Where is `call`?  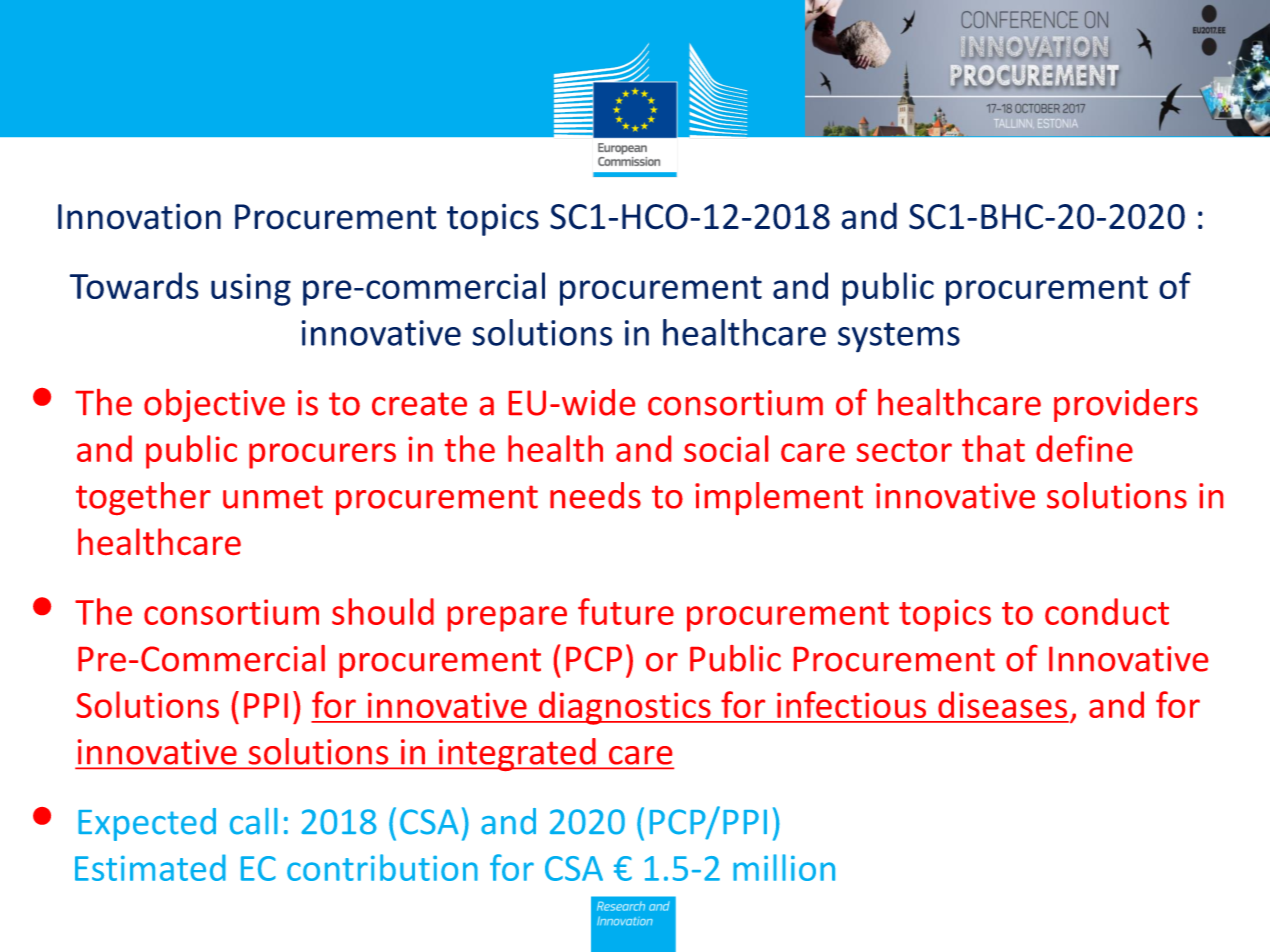 call is located at coordinates (254, 821).
